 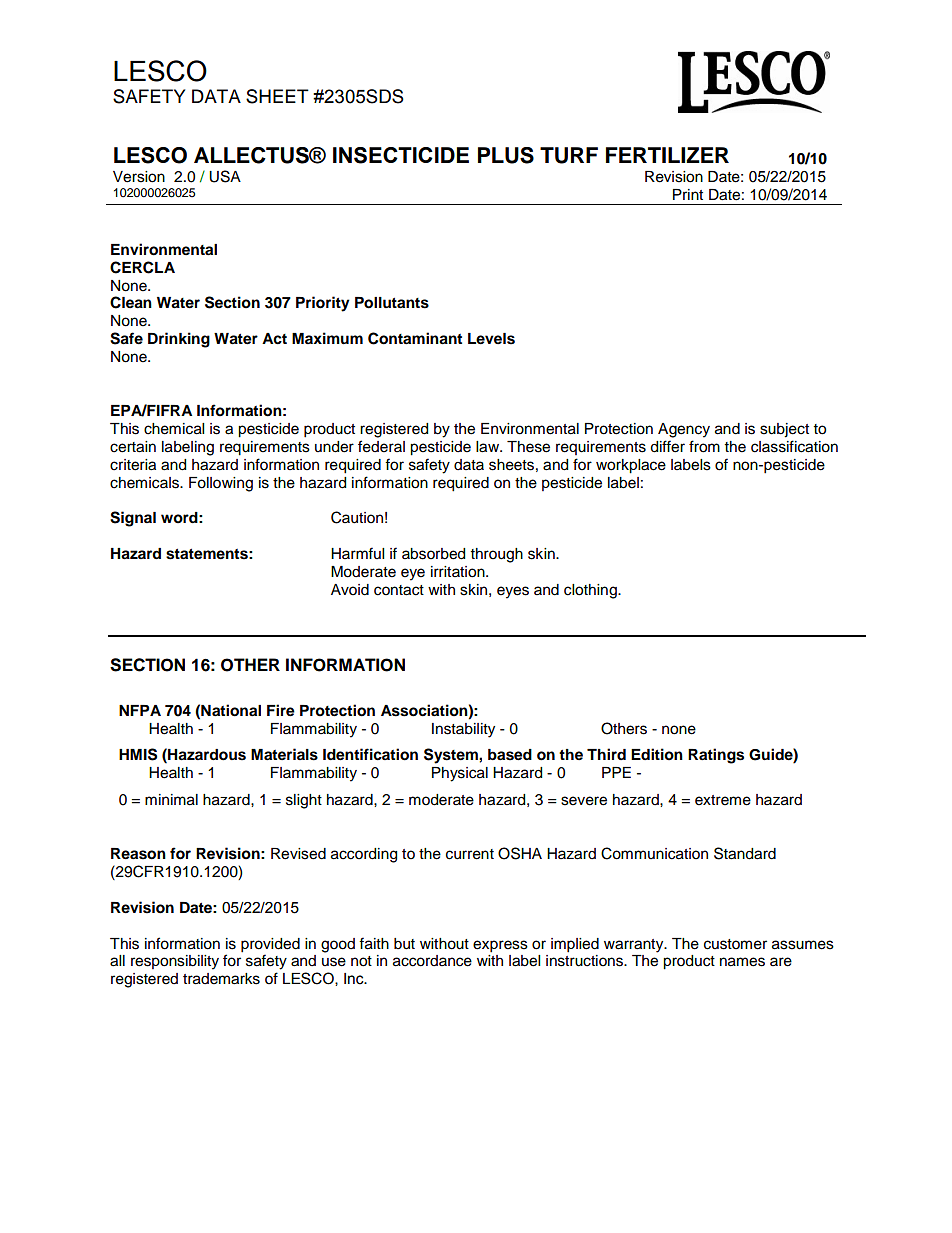 I want to click on USA, so click(x=225, y=176).
